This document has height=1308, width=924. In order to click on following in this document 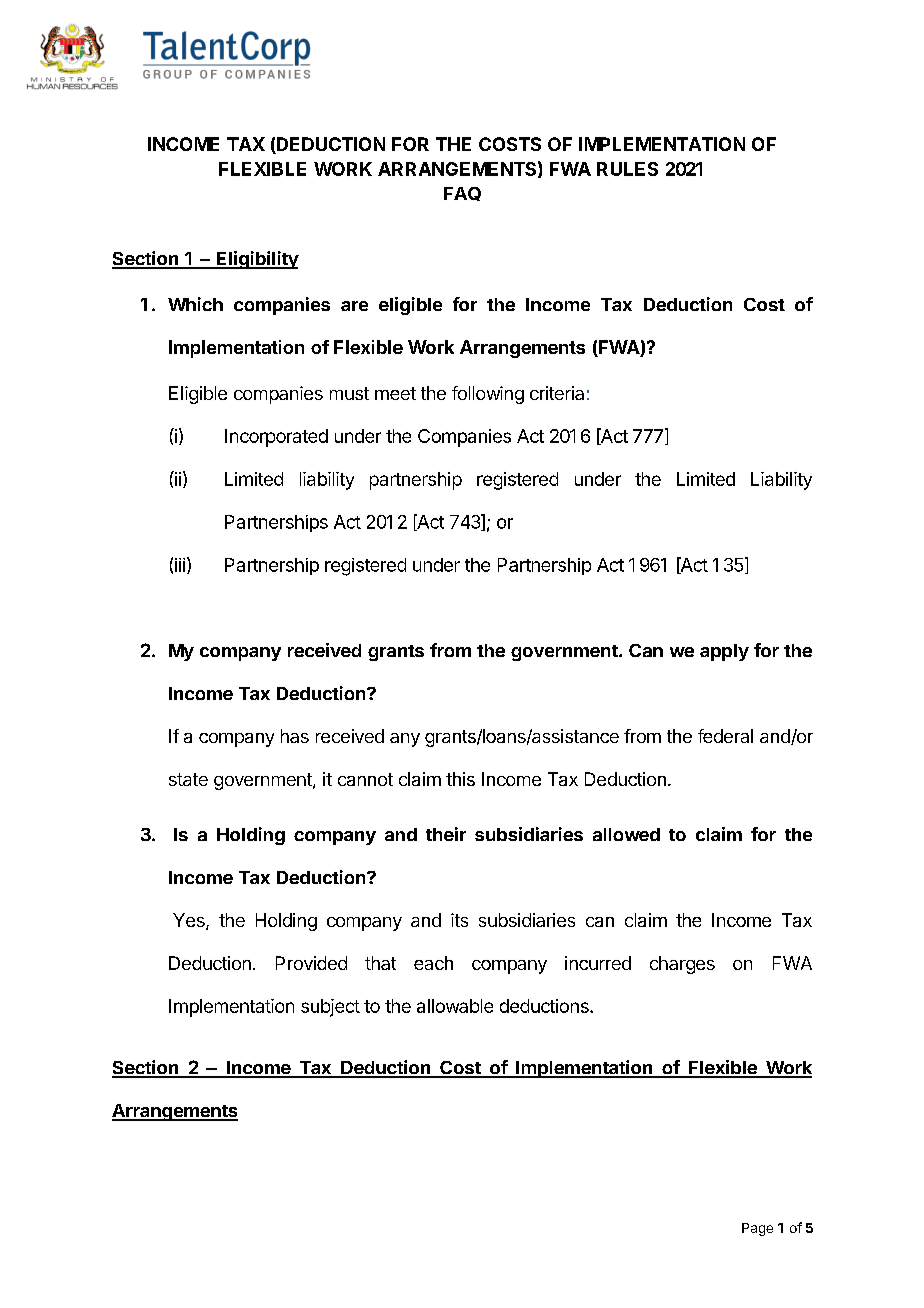, I will do `click(488, 395)`.
